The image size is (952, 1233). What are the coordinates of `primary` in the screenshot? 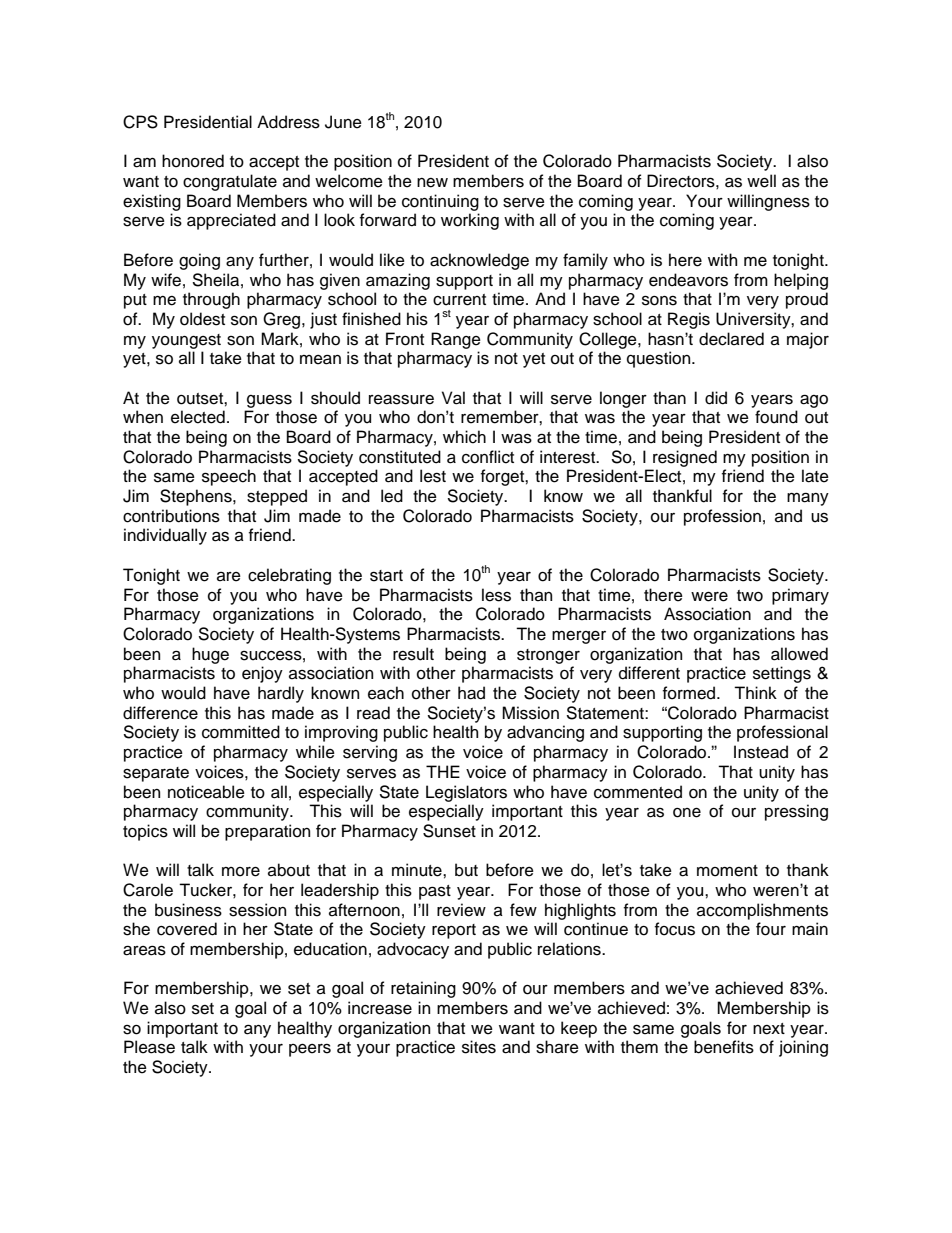 It's located at (800, 596).
